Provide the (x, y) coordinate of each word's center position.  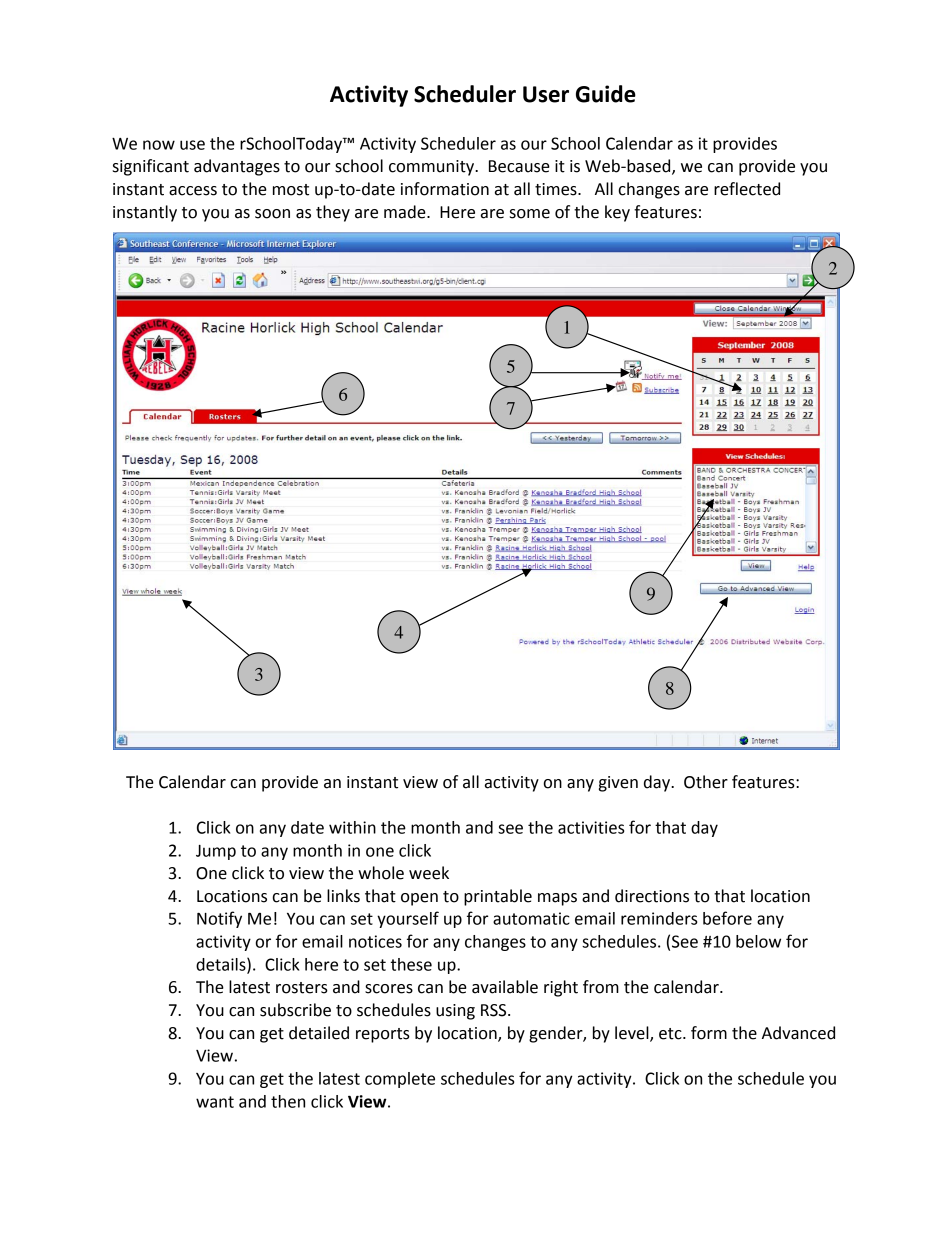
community (433, 168)
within (352, 827)
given (618, 784)
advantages (237, 167)
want (215, 1102)
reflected (747, 189)
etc (671, 1034)
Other (706, 782)
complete (400, 1080)
